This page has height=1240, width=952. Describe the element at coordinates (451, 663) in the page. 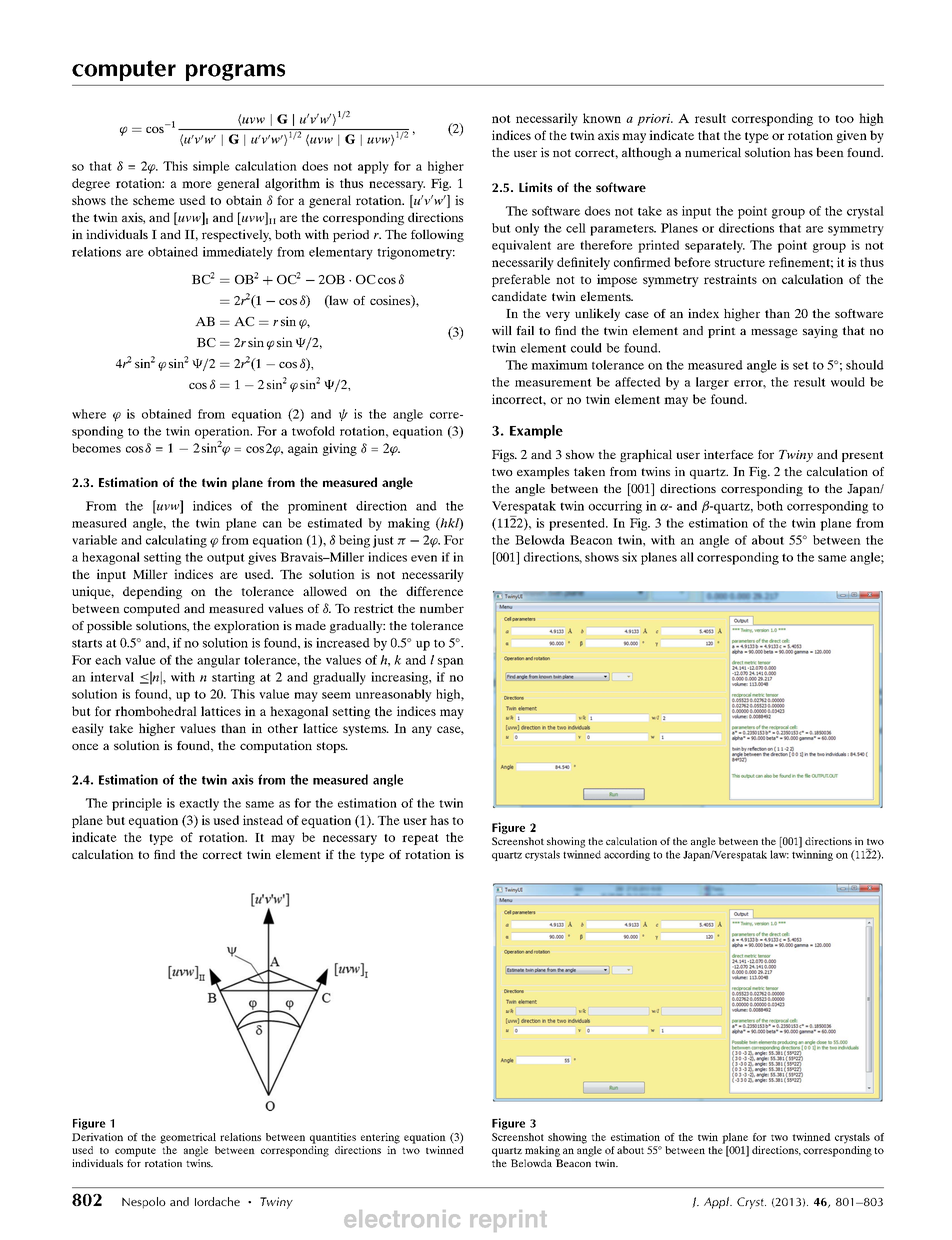

I see `span` at that location.
